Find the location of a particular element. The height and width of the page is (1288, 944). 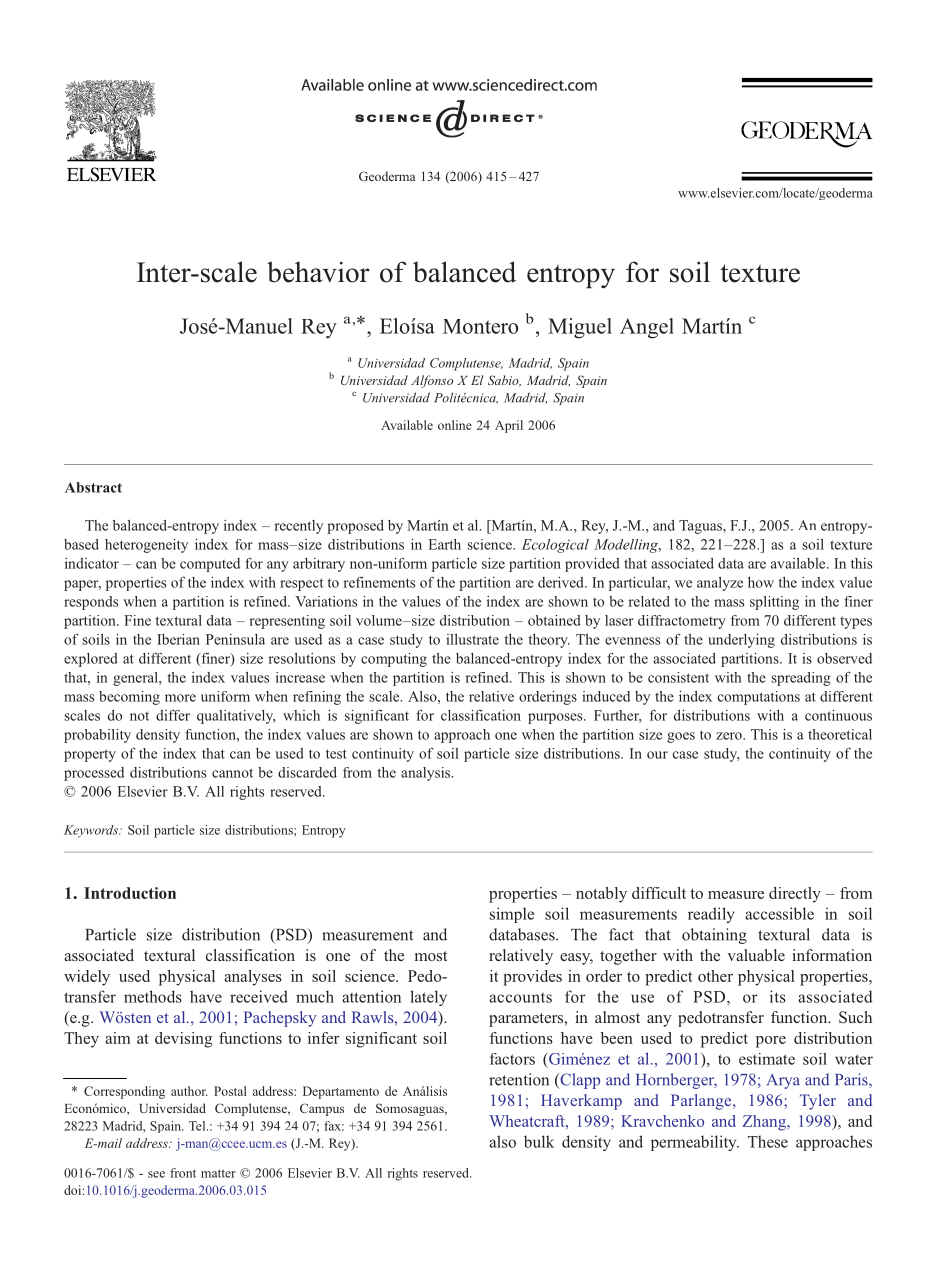

purposes is located at coordinates (556, 718).
